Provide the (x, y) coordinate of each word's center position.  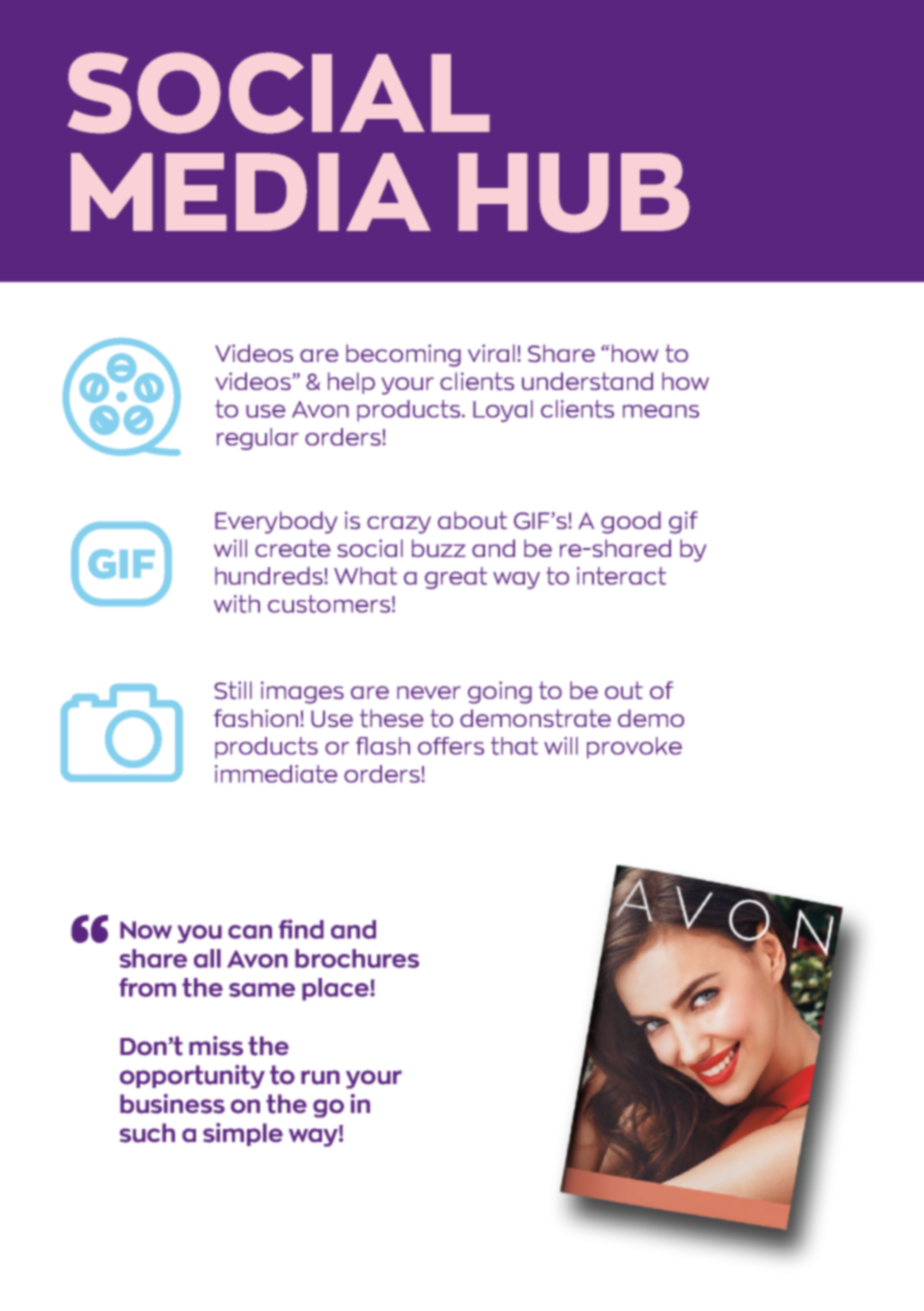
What (365, 576)
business (172, 1104)
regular (258, 439)
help (351, 383)
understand (587, 381)
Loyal (503, 411)
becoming (403, 355)
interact (621, 576)
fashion (256, 718)
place (336, 989)
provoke (634, 748)
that (514, 746)
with (237, 604)
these (392, 718)
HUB (574, 193)
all (207, 958)
